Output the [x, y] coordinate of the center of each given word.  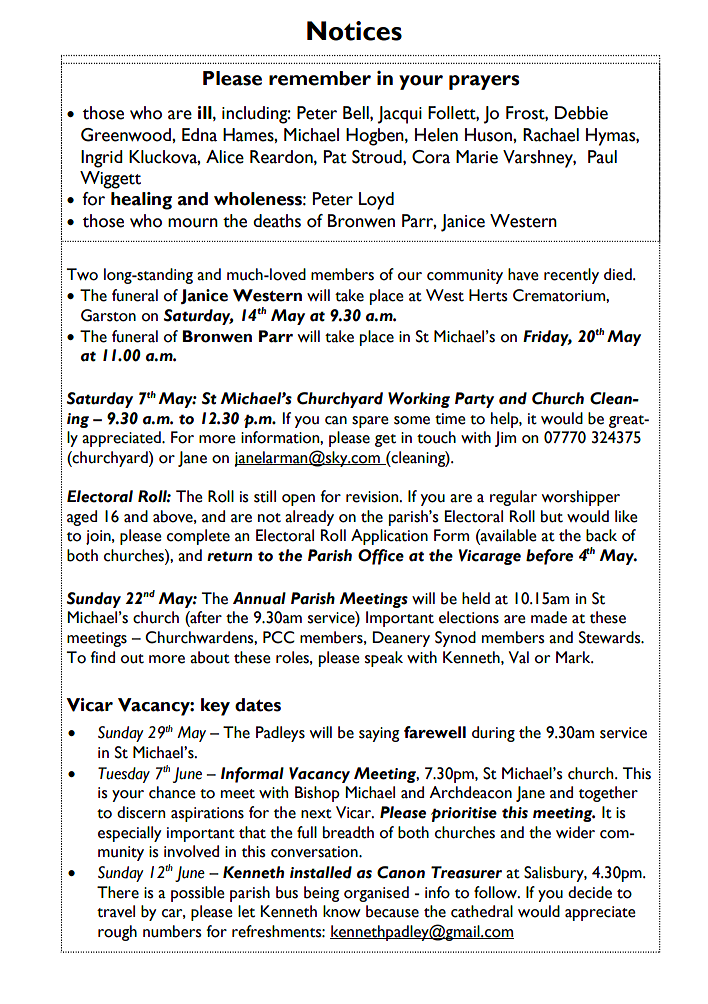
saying [379, 734]
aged [82, 518]
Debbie [581, 113]
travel [116, 911]
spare [370, 422]
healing [141, 201]
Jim [505, 439]
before [549, 557]
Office [381, 557]
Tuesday [124, 775]
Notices [354, 31]
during [493, 734]
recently [571, 276]
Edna [199, 135]
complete [198, 537]
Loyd [376, 201]
